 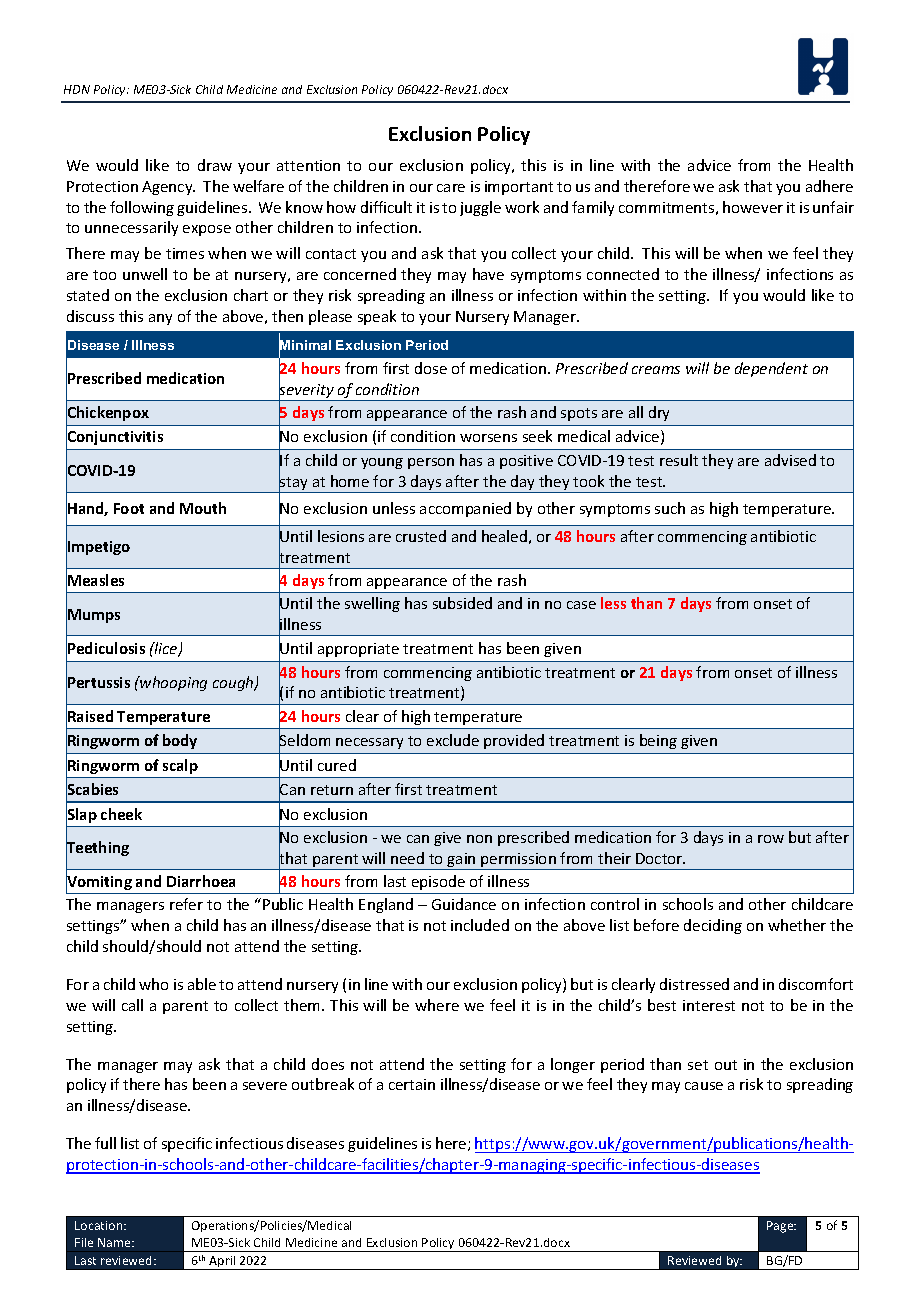 I want to click on juggle, so click(x=480, y=208).
